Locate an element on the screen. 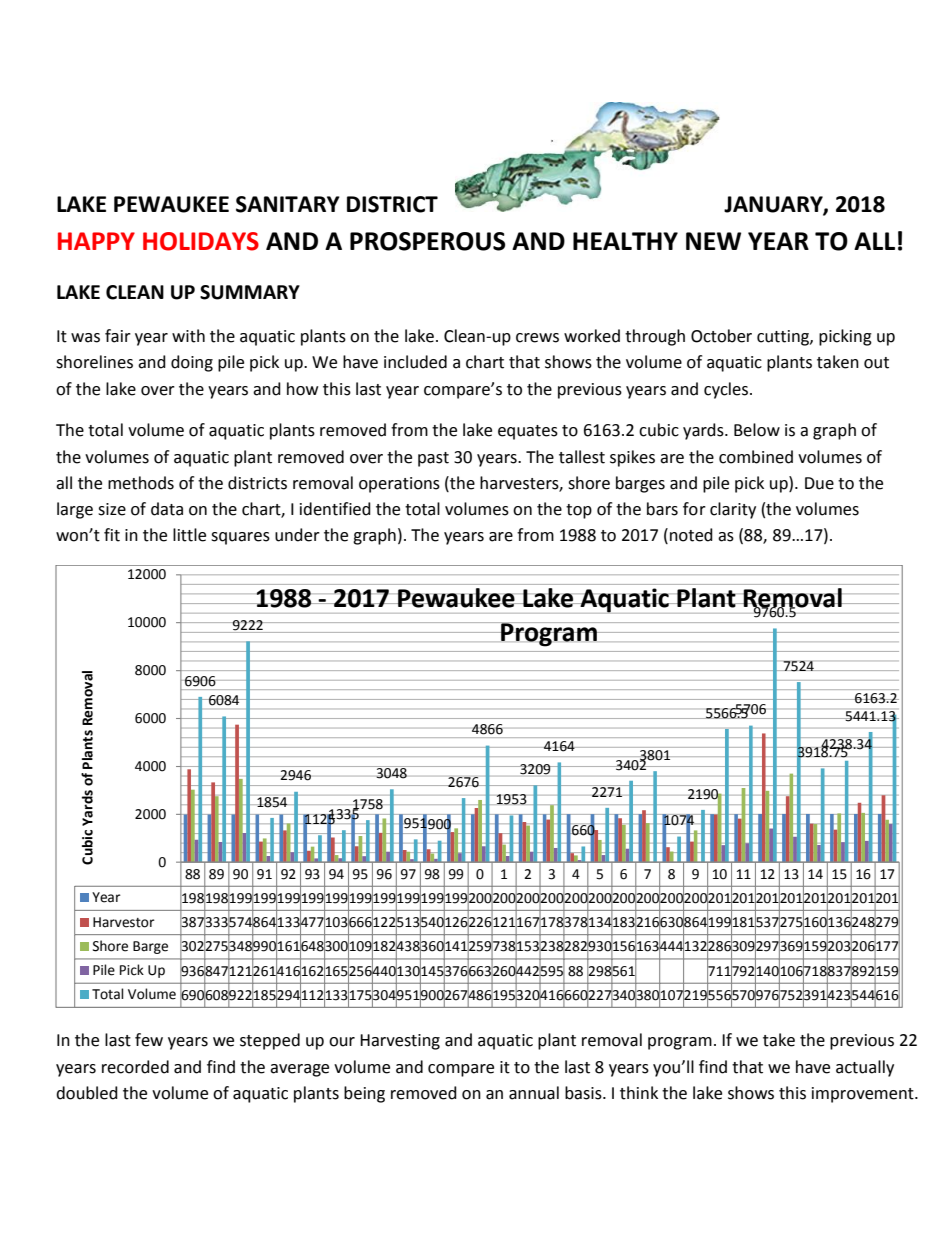  Below is located at coordinates (757, 430).
